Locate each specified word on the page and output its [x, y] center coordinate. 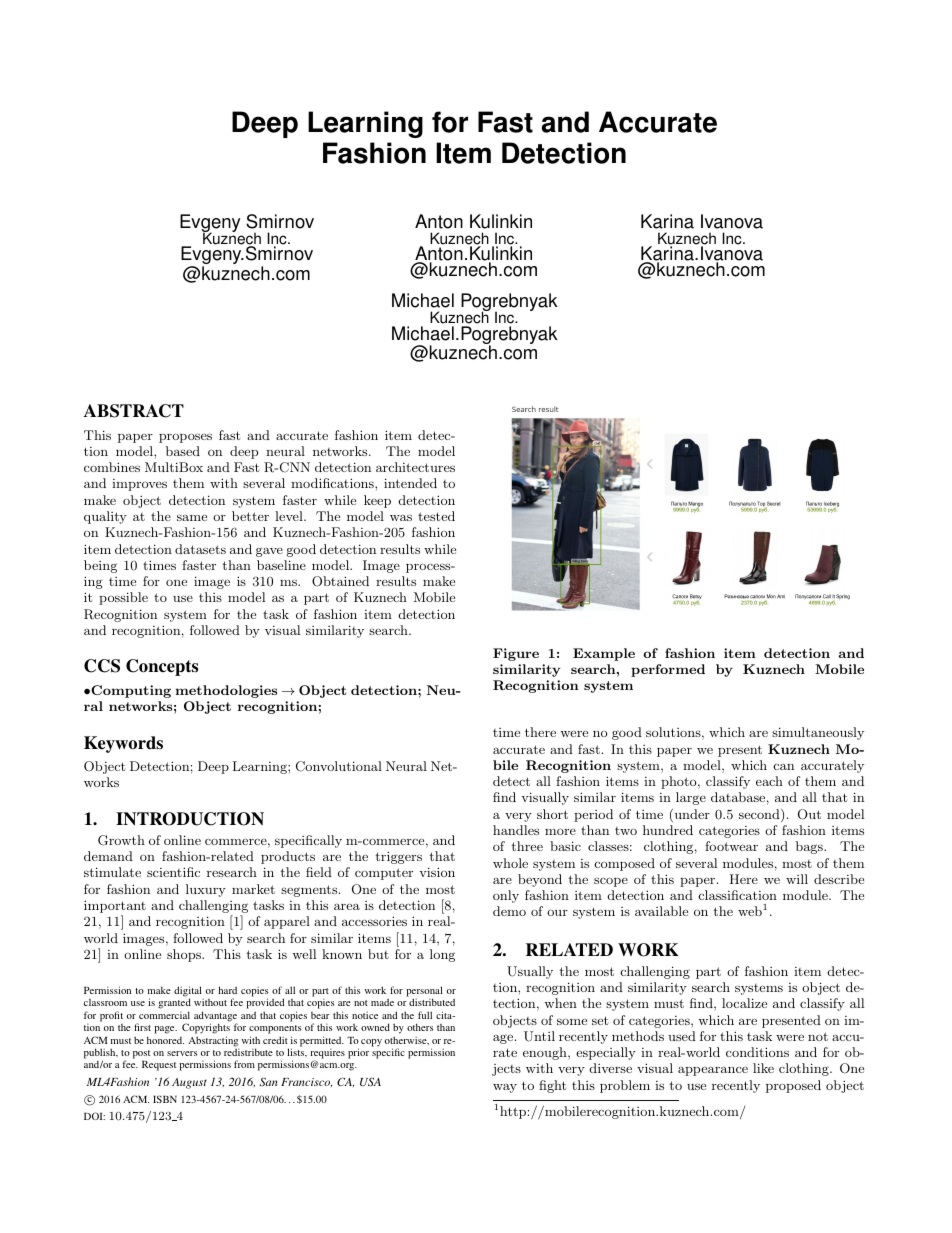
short [552, 814]
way [505, 1088]
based [183, 451]
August [189, 1083]
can [784, 767]
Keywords [123, 744]
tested [436, 516]
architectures [415, 467]
